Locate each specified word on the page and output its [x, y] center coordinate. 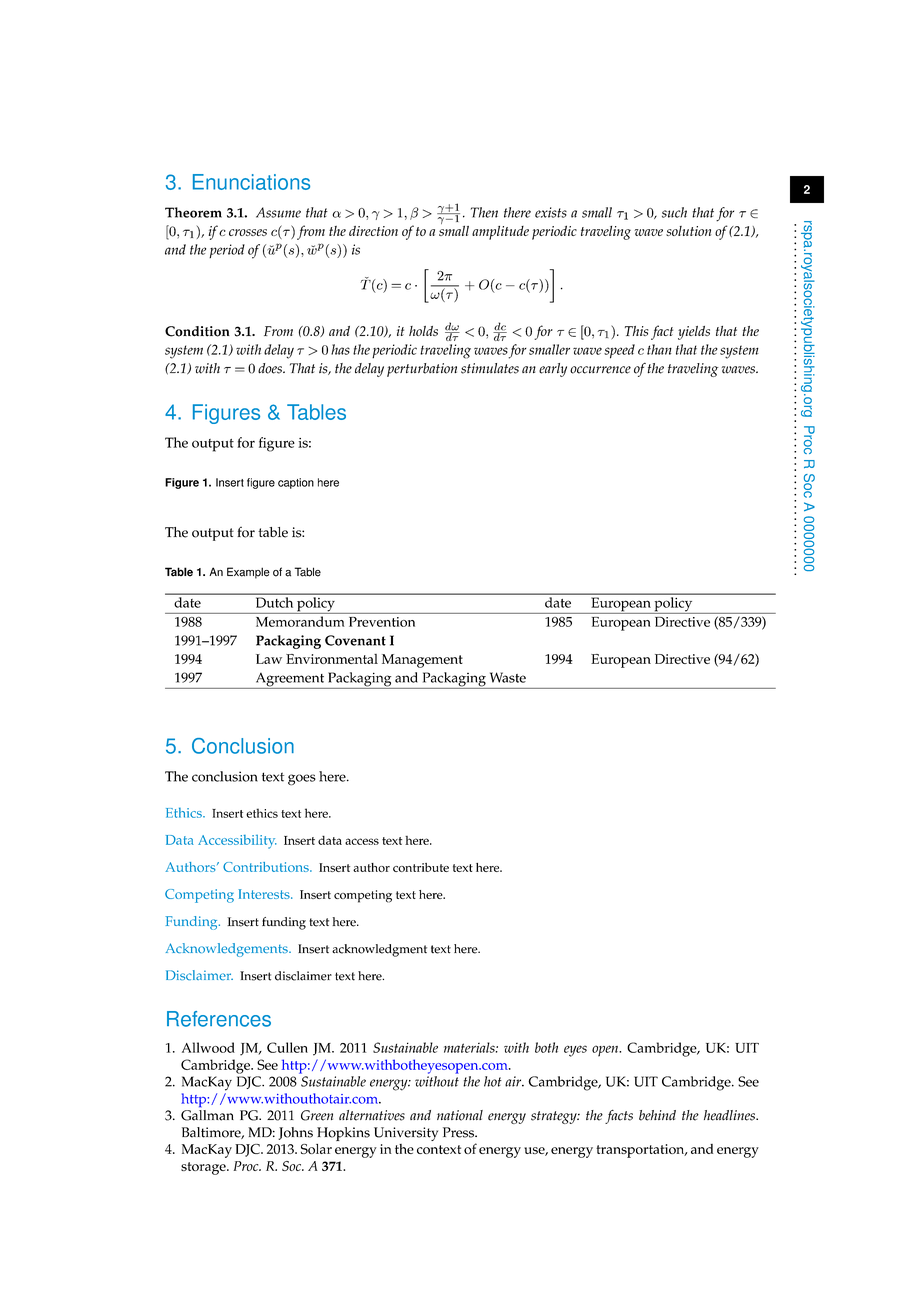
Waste [508, 677]
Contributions [267, 867]
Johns [295, 1133]
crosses [248, 232]
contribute [421, 867]
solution [688, 231]
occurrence [600, 370]
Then [484, 212]
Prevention [382, 622]
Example [248, 573]
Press [459, 1132]
